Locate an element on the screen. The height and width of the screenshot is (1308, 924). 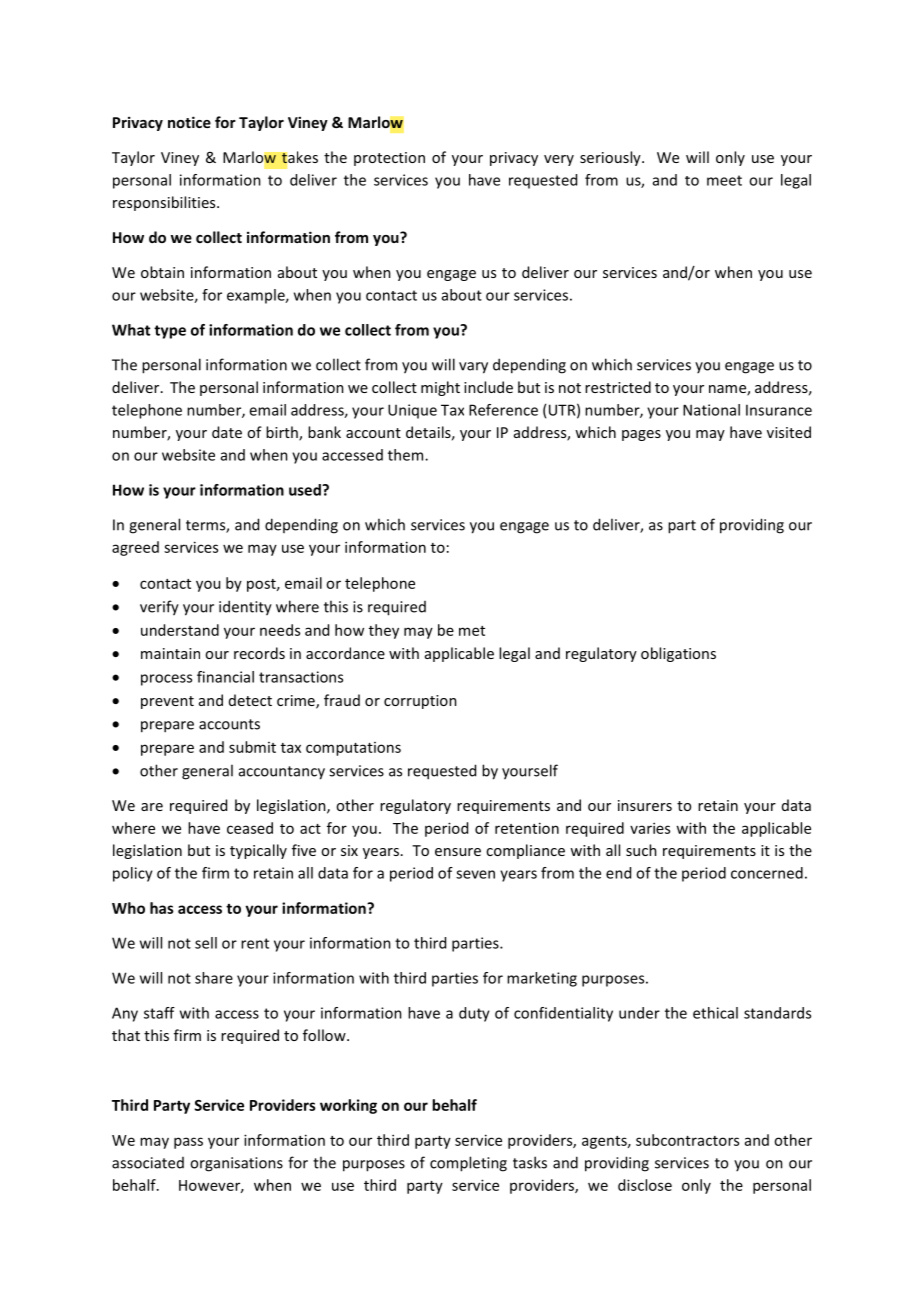
protection is located at coordinates (389, 159).
